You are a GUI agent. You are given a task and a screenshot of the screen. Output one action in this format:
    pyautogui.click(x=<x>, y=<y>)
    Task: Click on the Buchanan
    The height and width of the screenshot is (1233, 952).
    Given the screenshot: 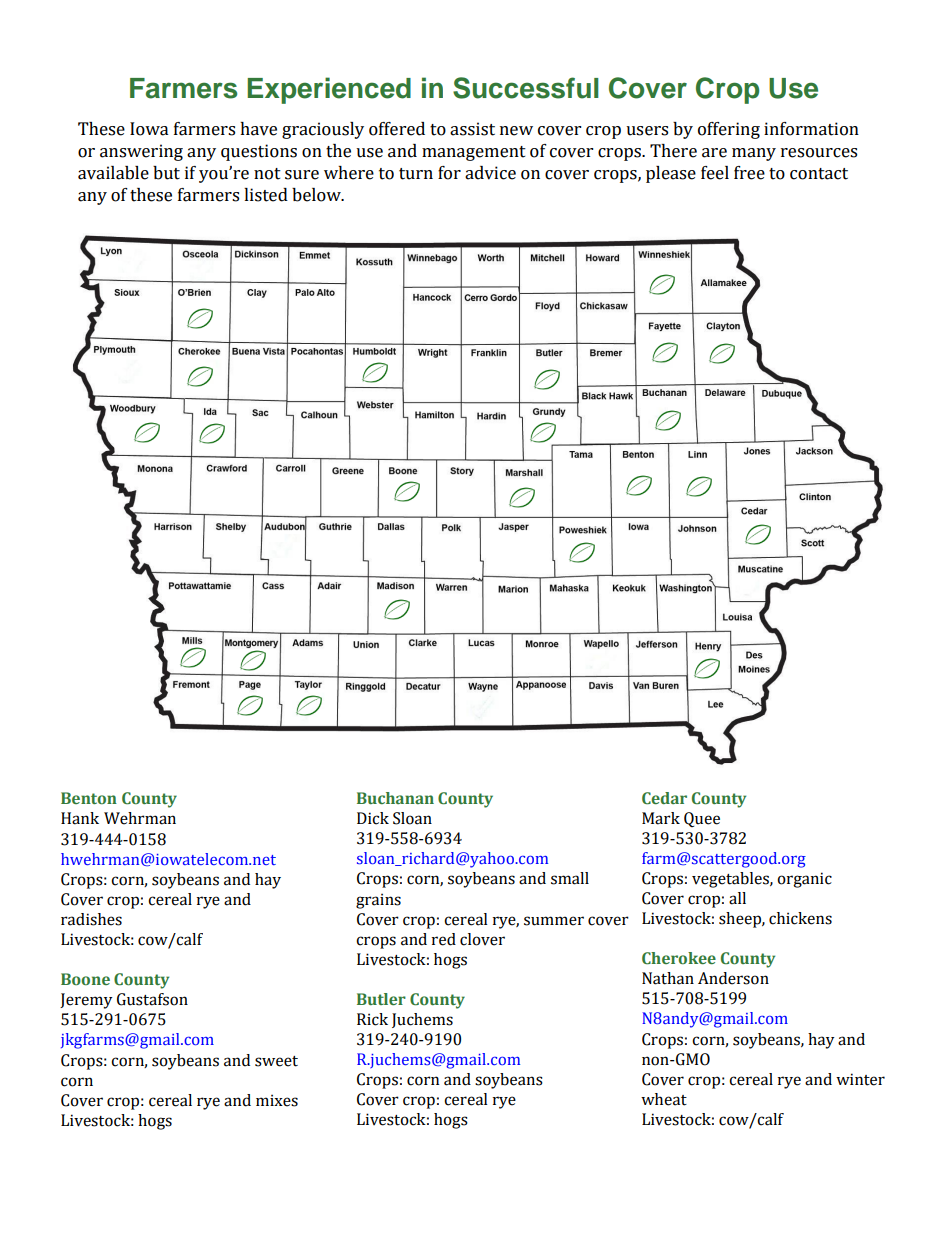 What is the action you would take?
    pyautogui.click(x=395, y=798)
